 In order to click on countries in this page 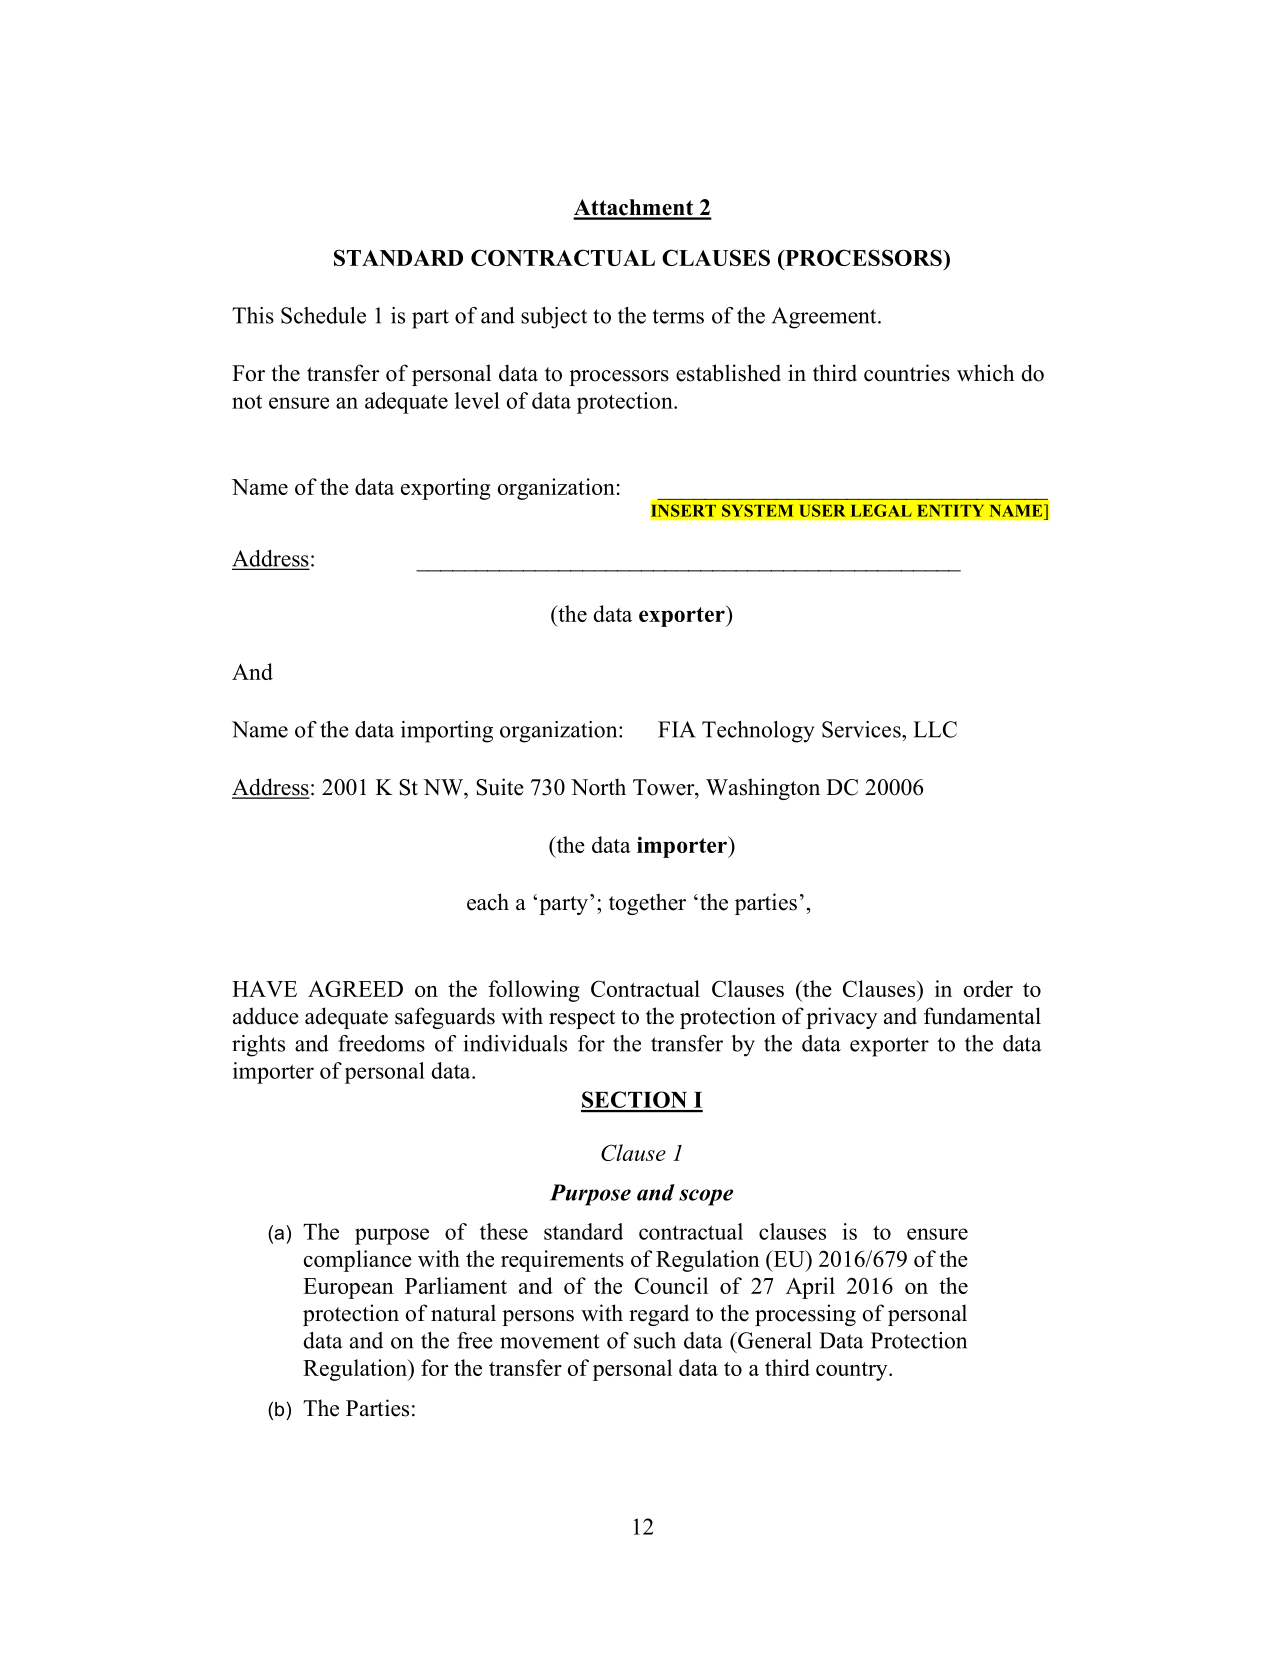, I will do `click(907, 373)`.
